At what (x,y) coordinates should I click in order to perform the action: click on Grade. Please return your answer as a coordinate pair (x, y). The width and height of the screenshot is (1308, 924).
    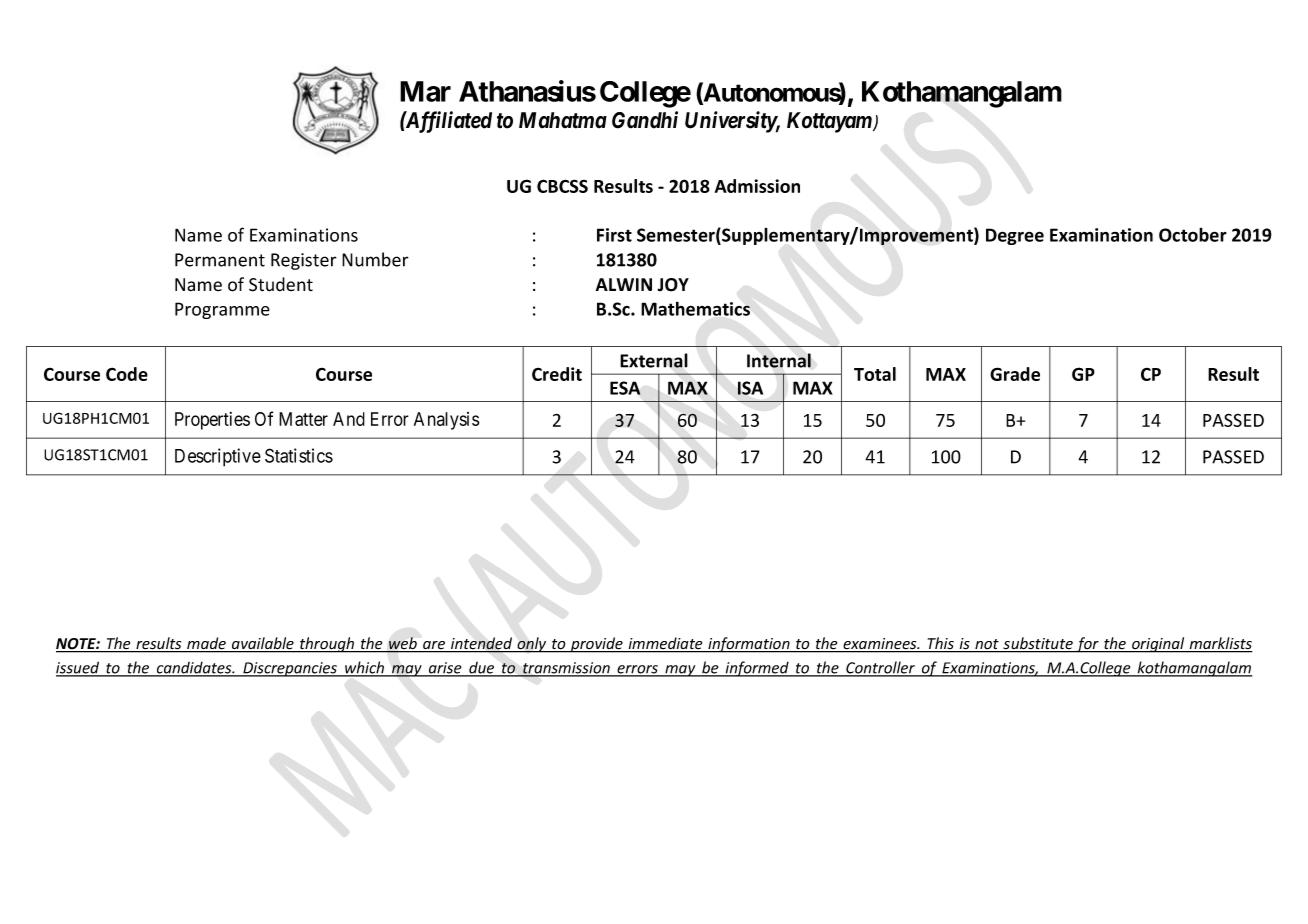
    Looking at the image, I should click on (1015, 374).
